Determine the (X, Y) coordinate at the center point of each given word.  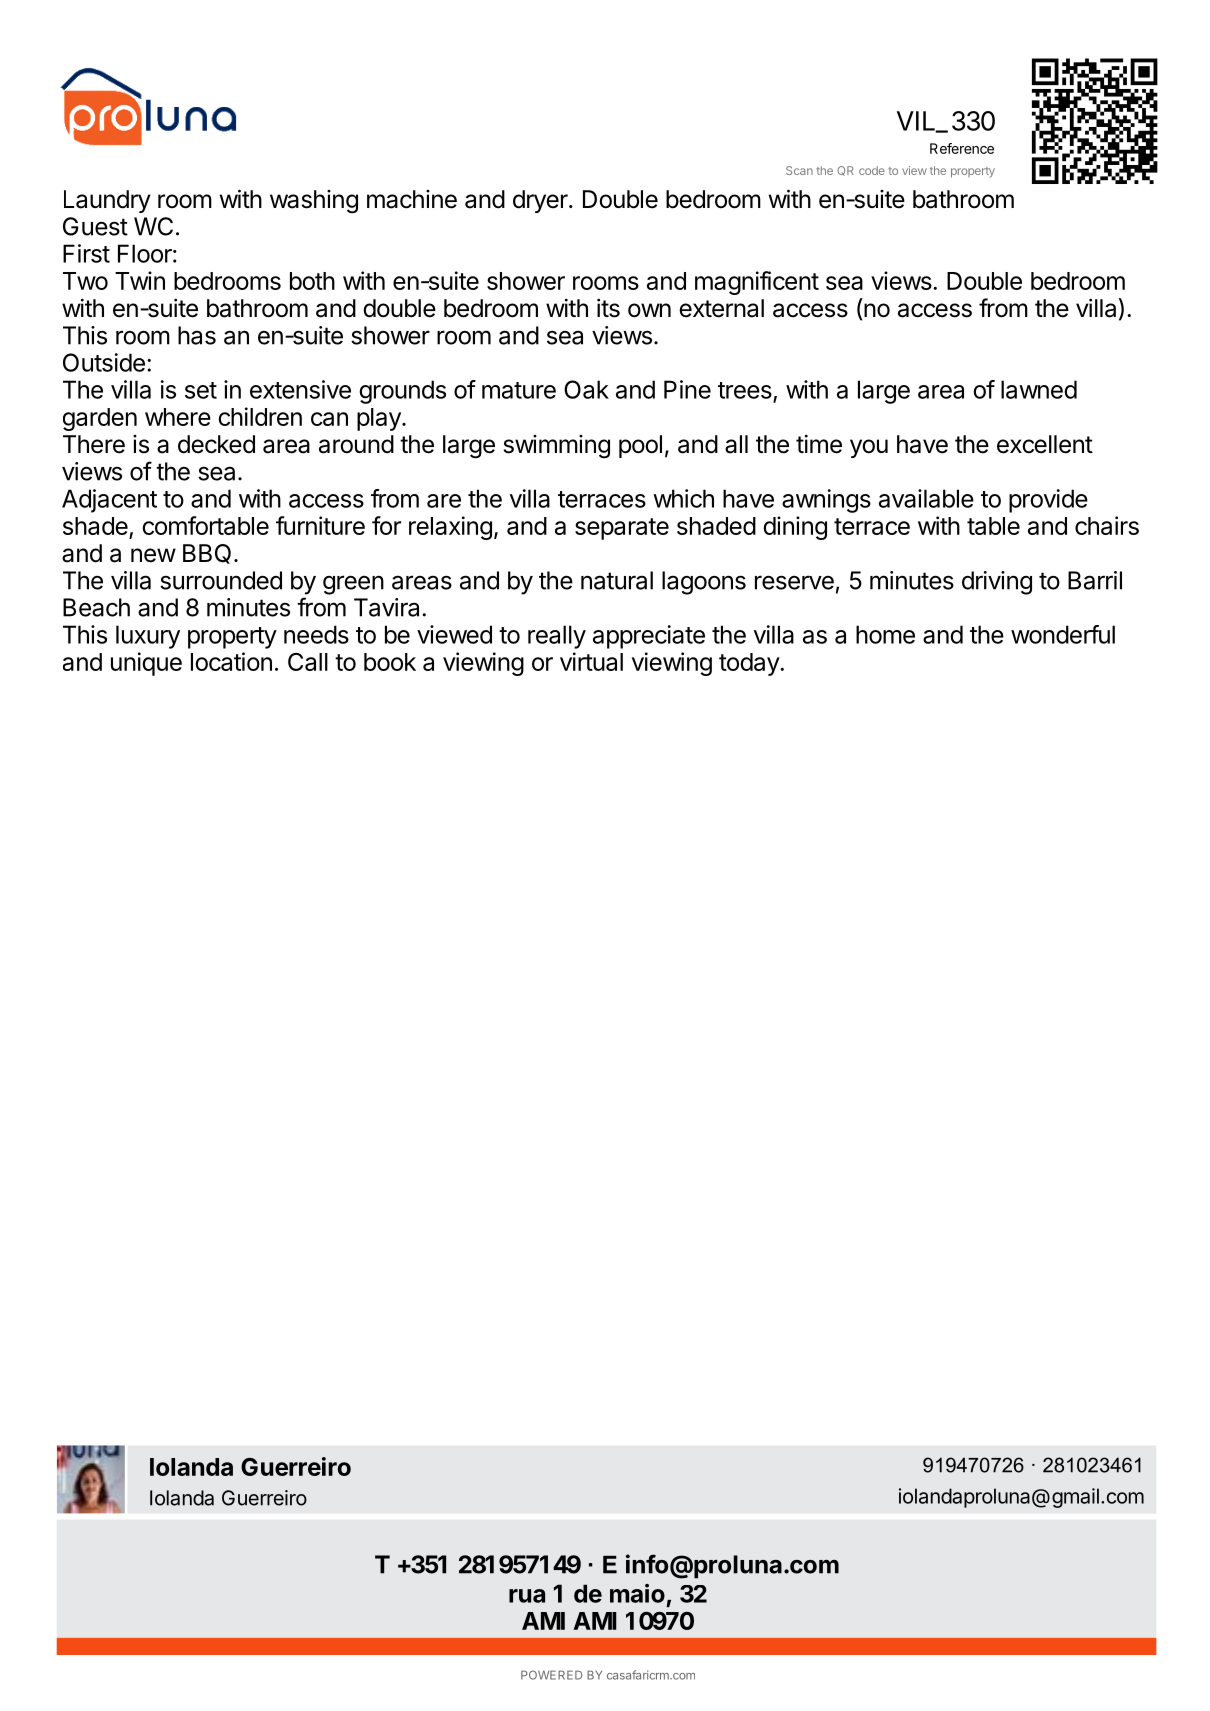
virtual (591, 661)
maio (637, 1593)
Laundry (107, 201)
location (231, 661)
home (885, 634)
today (750, 664)
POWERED (551, 1675)
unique (146, 664)
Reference (962, 148)
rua (527, 1596)
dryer (541, 201)
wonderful (1063, 634)
